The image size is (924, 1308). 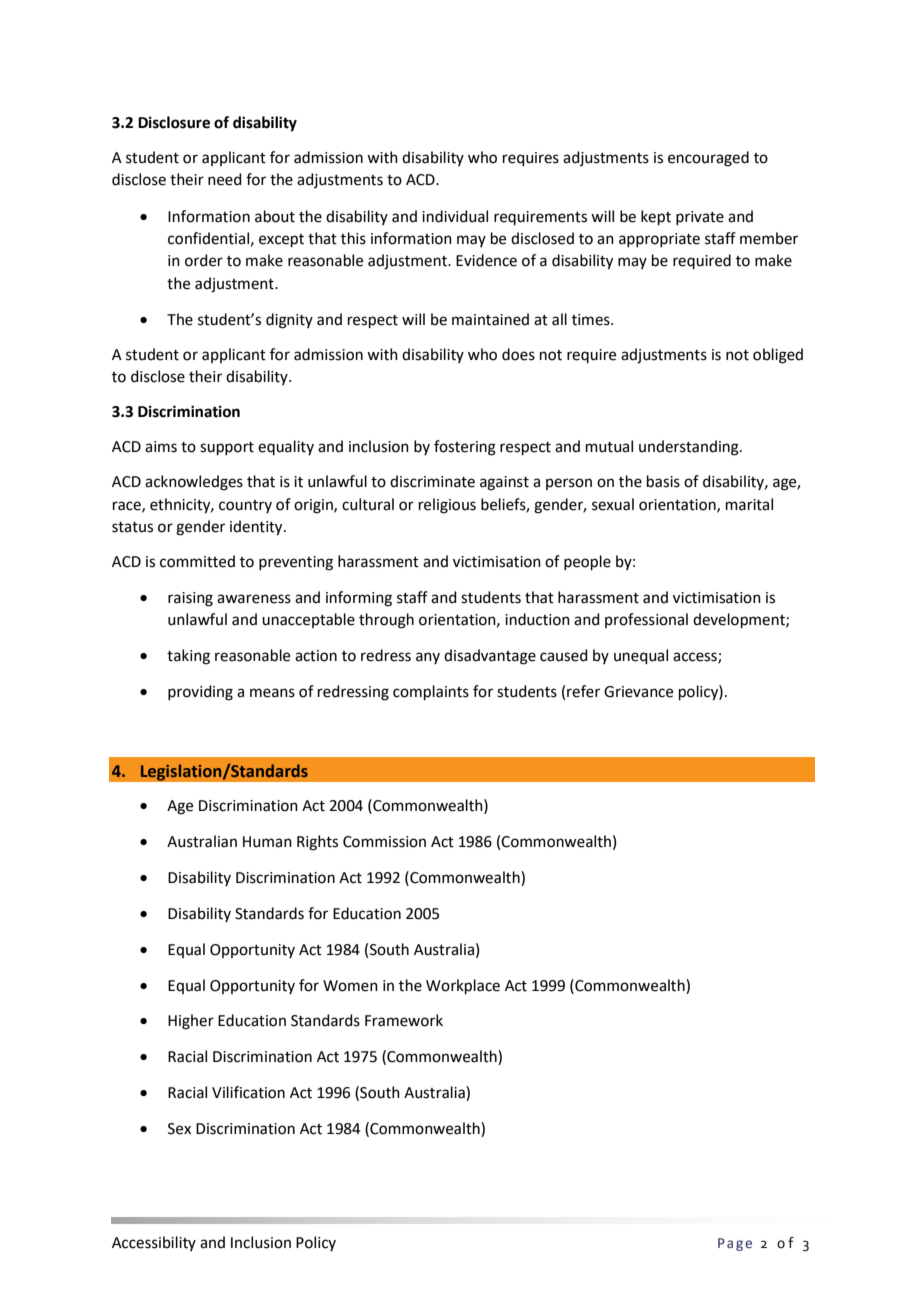 What do you see at coordinates (778, 356) in the document?
I see `obliged` at bounding box center [778, 356].
